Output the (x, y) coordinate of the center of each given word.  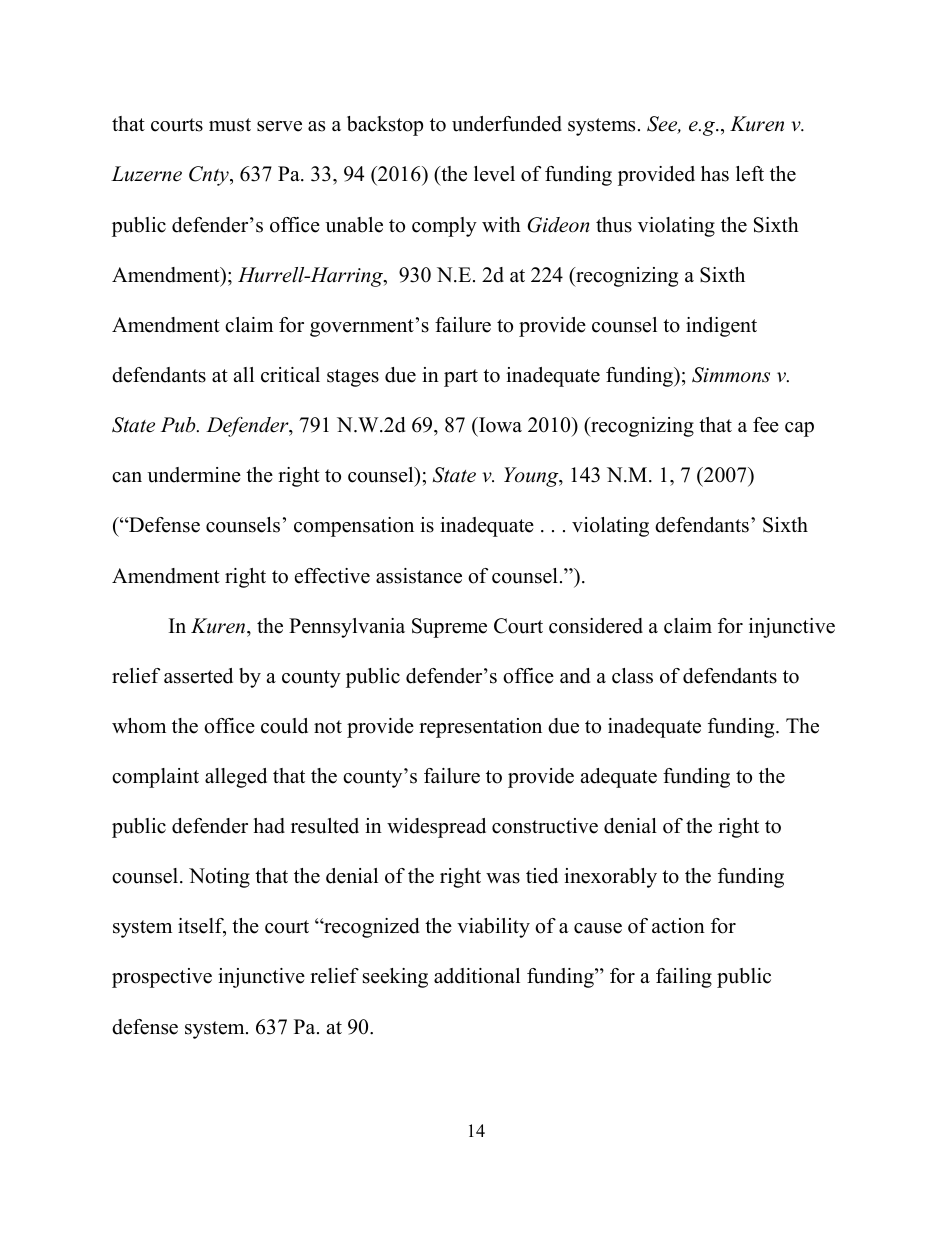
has (715, 174)
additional (477, 976)
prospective (162, 978)
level (494, 174)
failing (684, 978)
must (230, 125)
